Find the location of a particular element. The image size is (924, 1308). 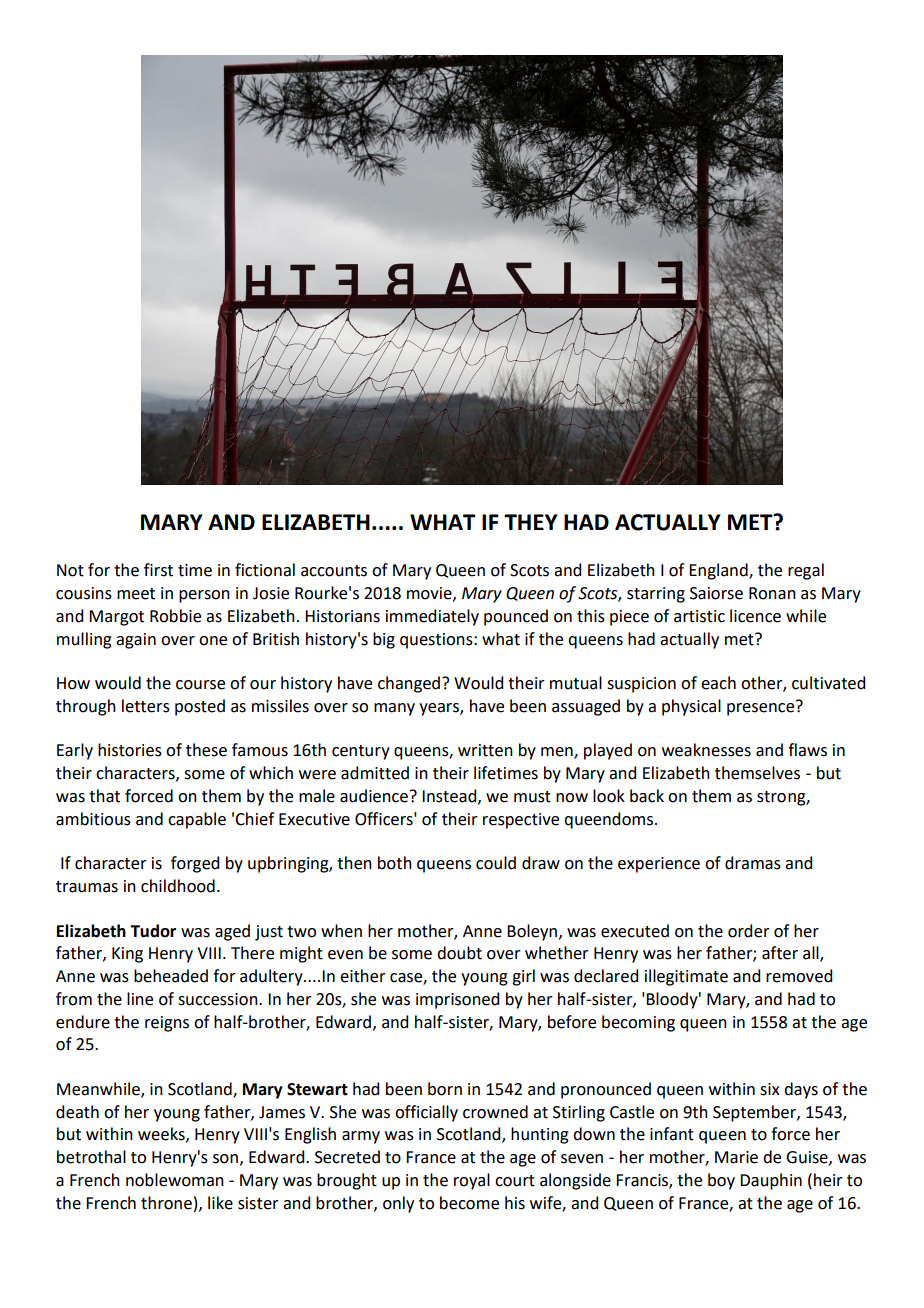

reigns is located at coordinates (167, 1024).
